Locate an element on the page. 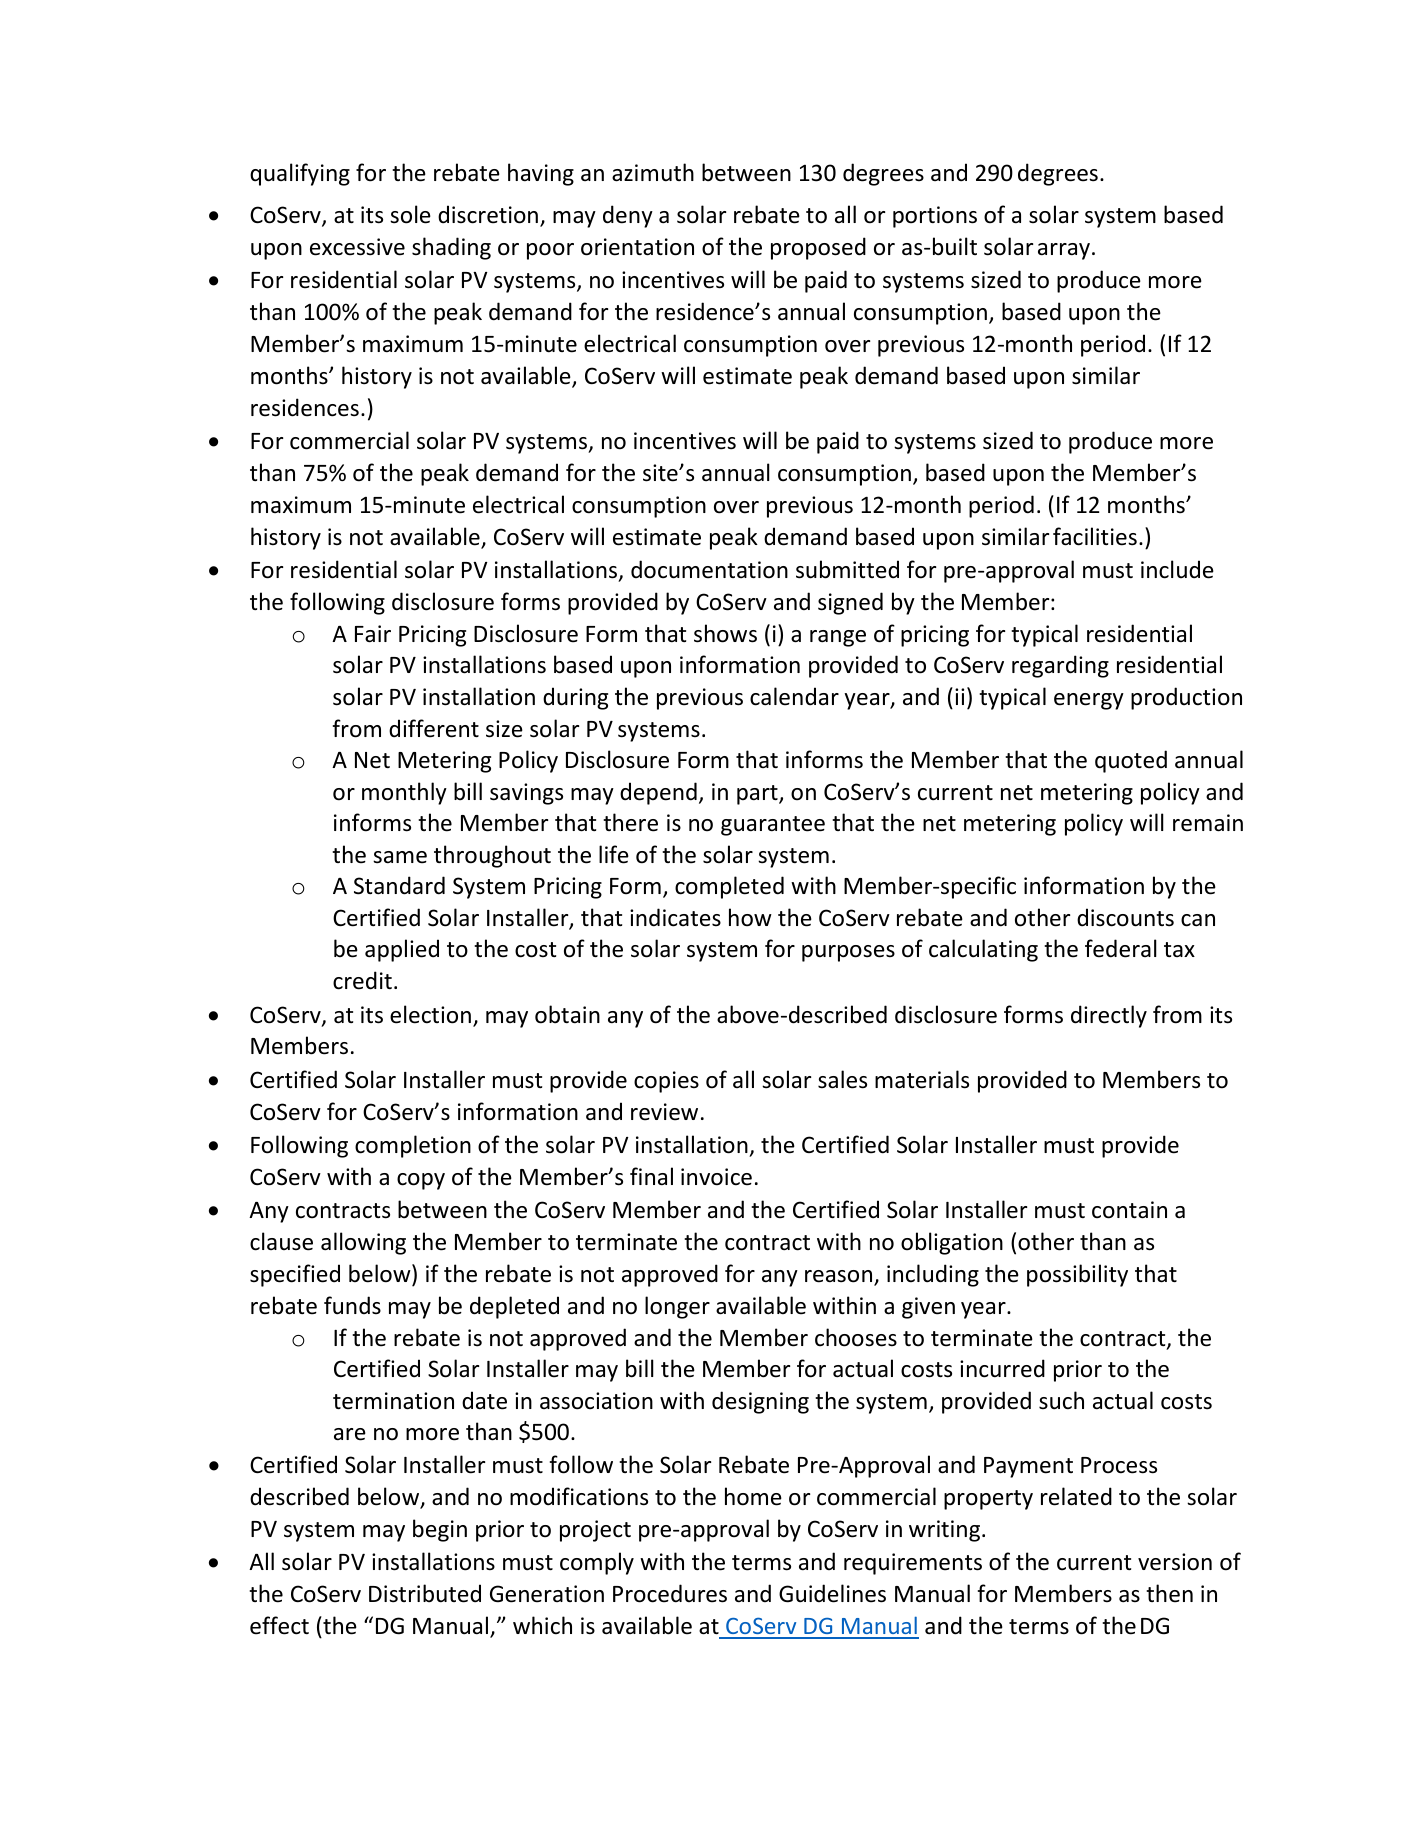 This image has width=1414, height=1829. proposed is located at coordinates (818, 248).
